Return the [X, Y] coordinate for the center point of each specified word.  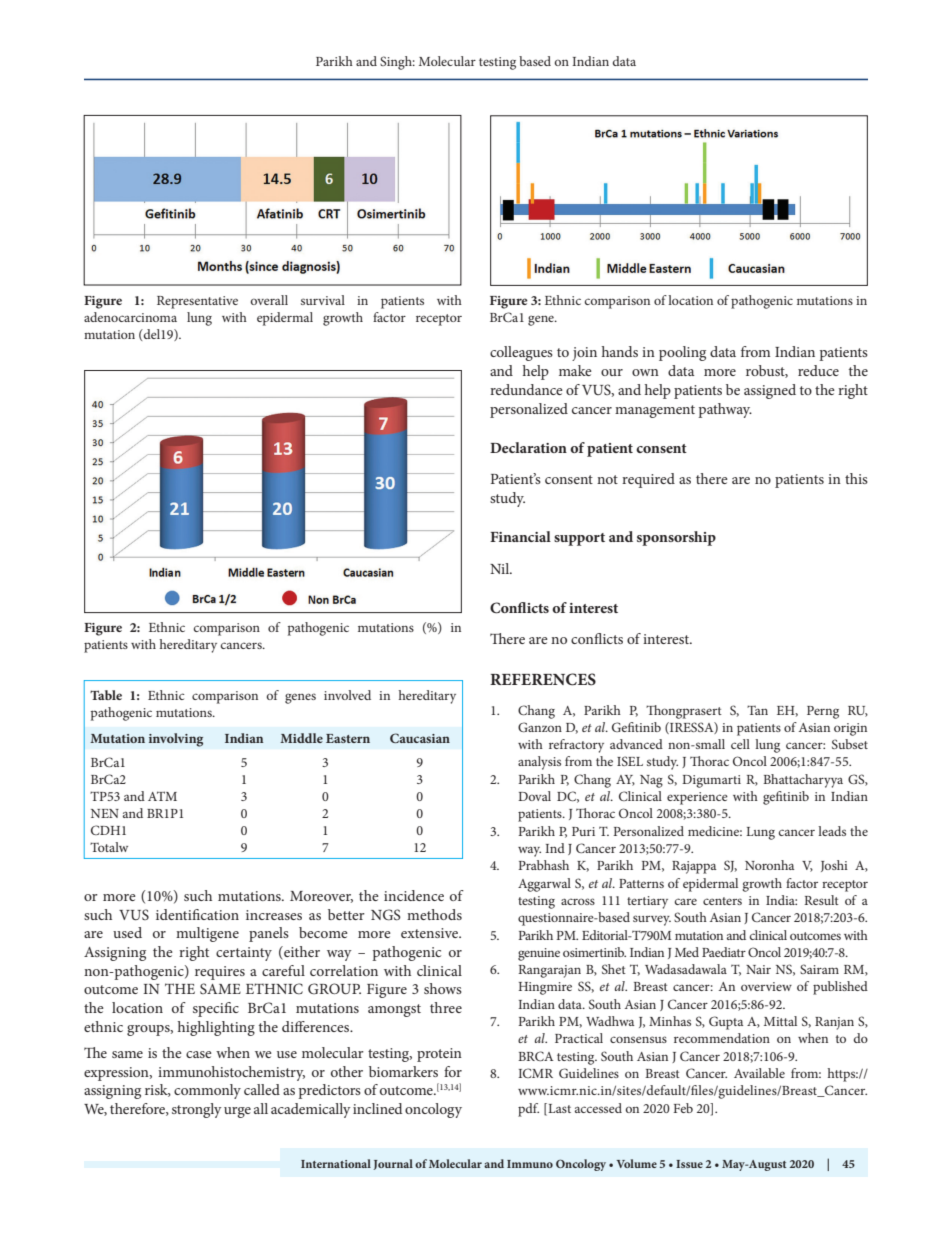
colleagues [521, 353]
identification [197, 914]
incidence [414, 895]
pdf [528, 1110]
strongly [197, 1110]
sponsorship [676, 538]
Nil [501, 568]
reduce [818, 370]
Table [106, 695]
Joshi [834, 866]
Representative [197, 302]
